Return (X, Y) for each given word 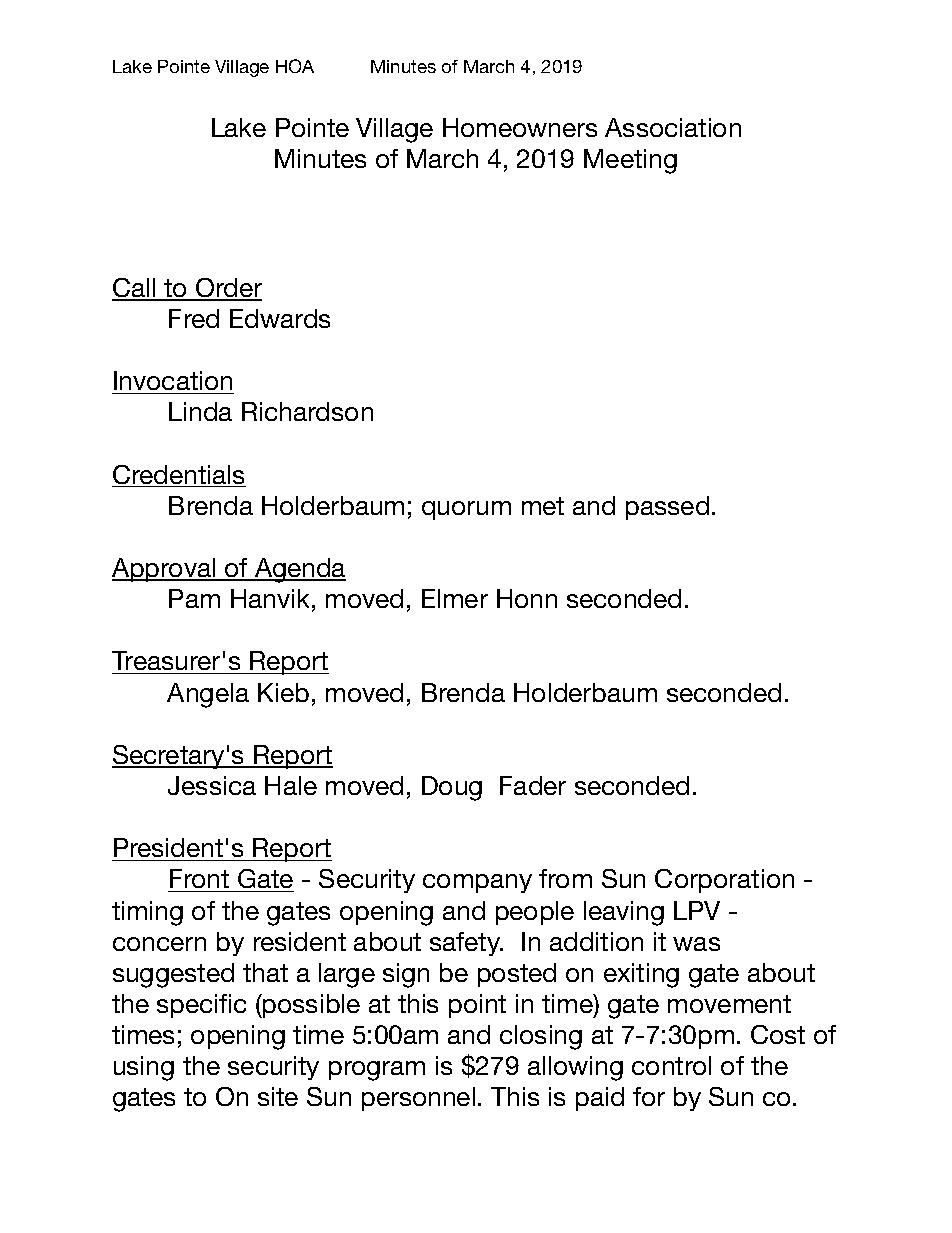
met (543, 506)
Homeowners (520, 127)
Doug (452, 788)
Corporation (724, 881)
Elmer (455, 598)
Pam (194, 598)
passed (667, 508)
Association (673, 127)
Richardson (307, 411)
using (144, 1068)
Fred (194, 318)
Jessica (212, 785)
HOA (295, 66)
